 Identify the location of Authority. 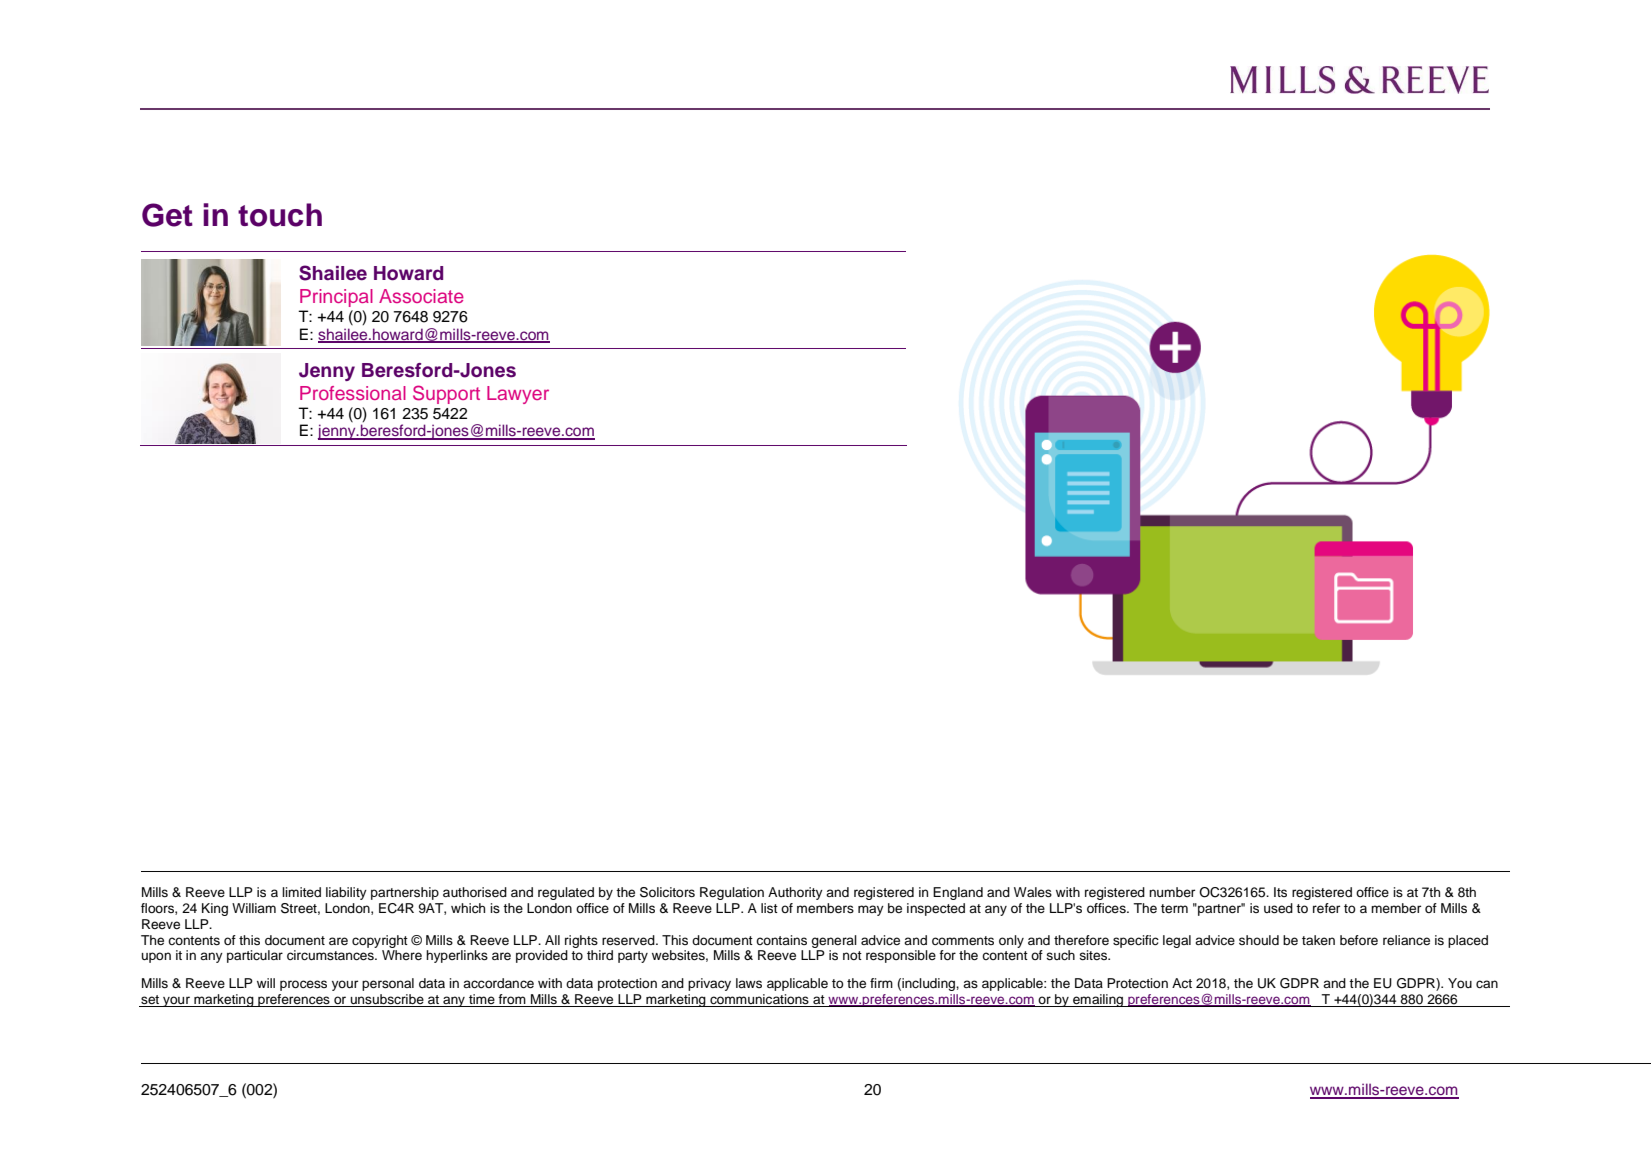
(795, 893).
